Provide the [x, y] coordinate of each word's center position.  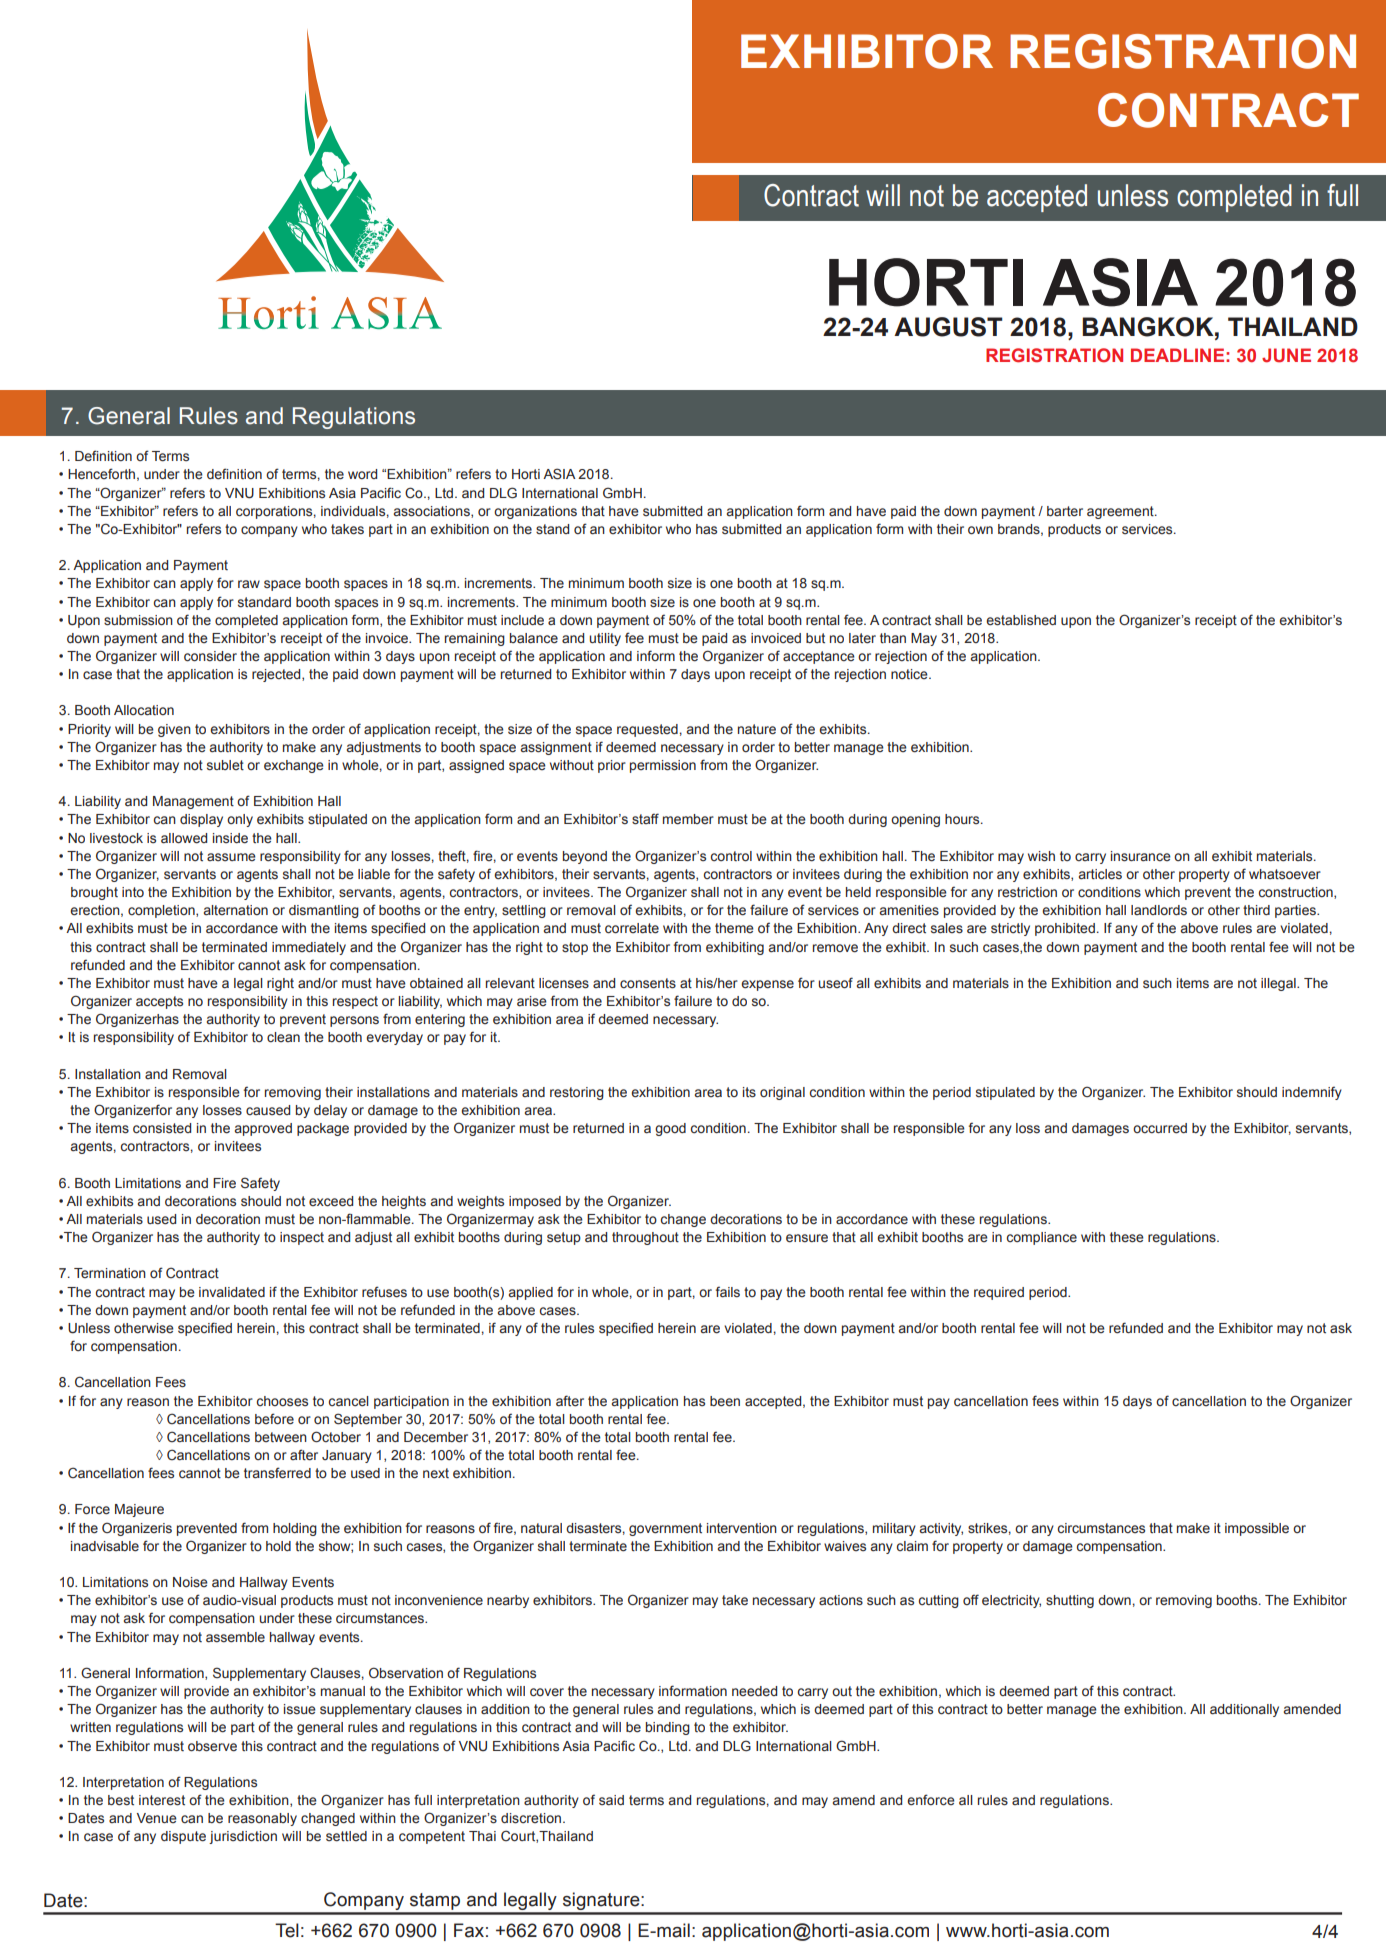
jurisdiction [243, 1837]
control [731, 856]
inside [230, 838]
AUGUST [948, 327]
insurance [1141, 856]
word [362, 474]
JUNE [1286, 355]
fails [728, 1292]
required [999, 1293]
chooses [282, 1401]
